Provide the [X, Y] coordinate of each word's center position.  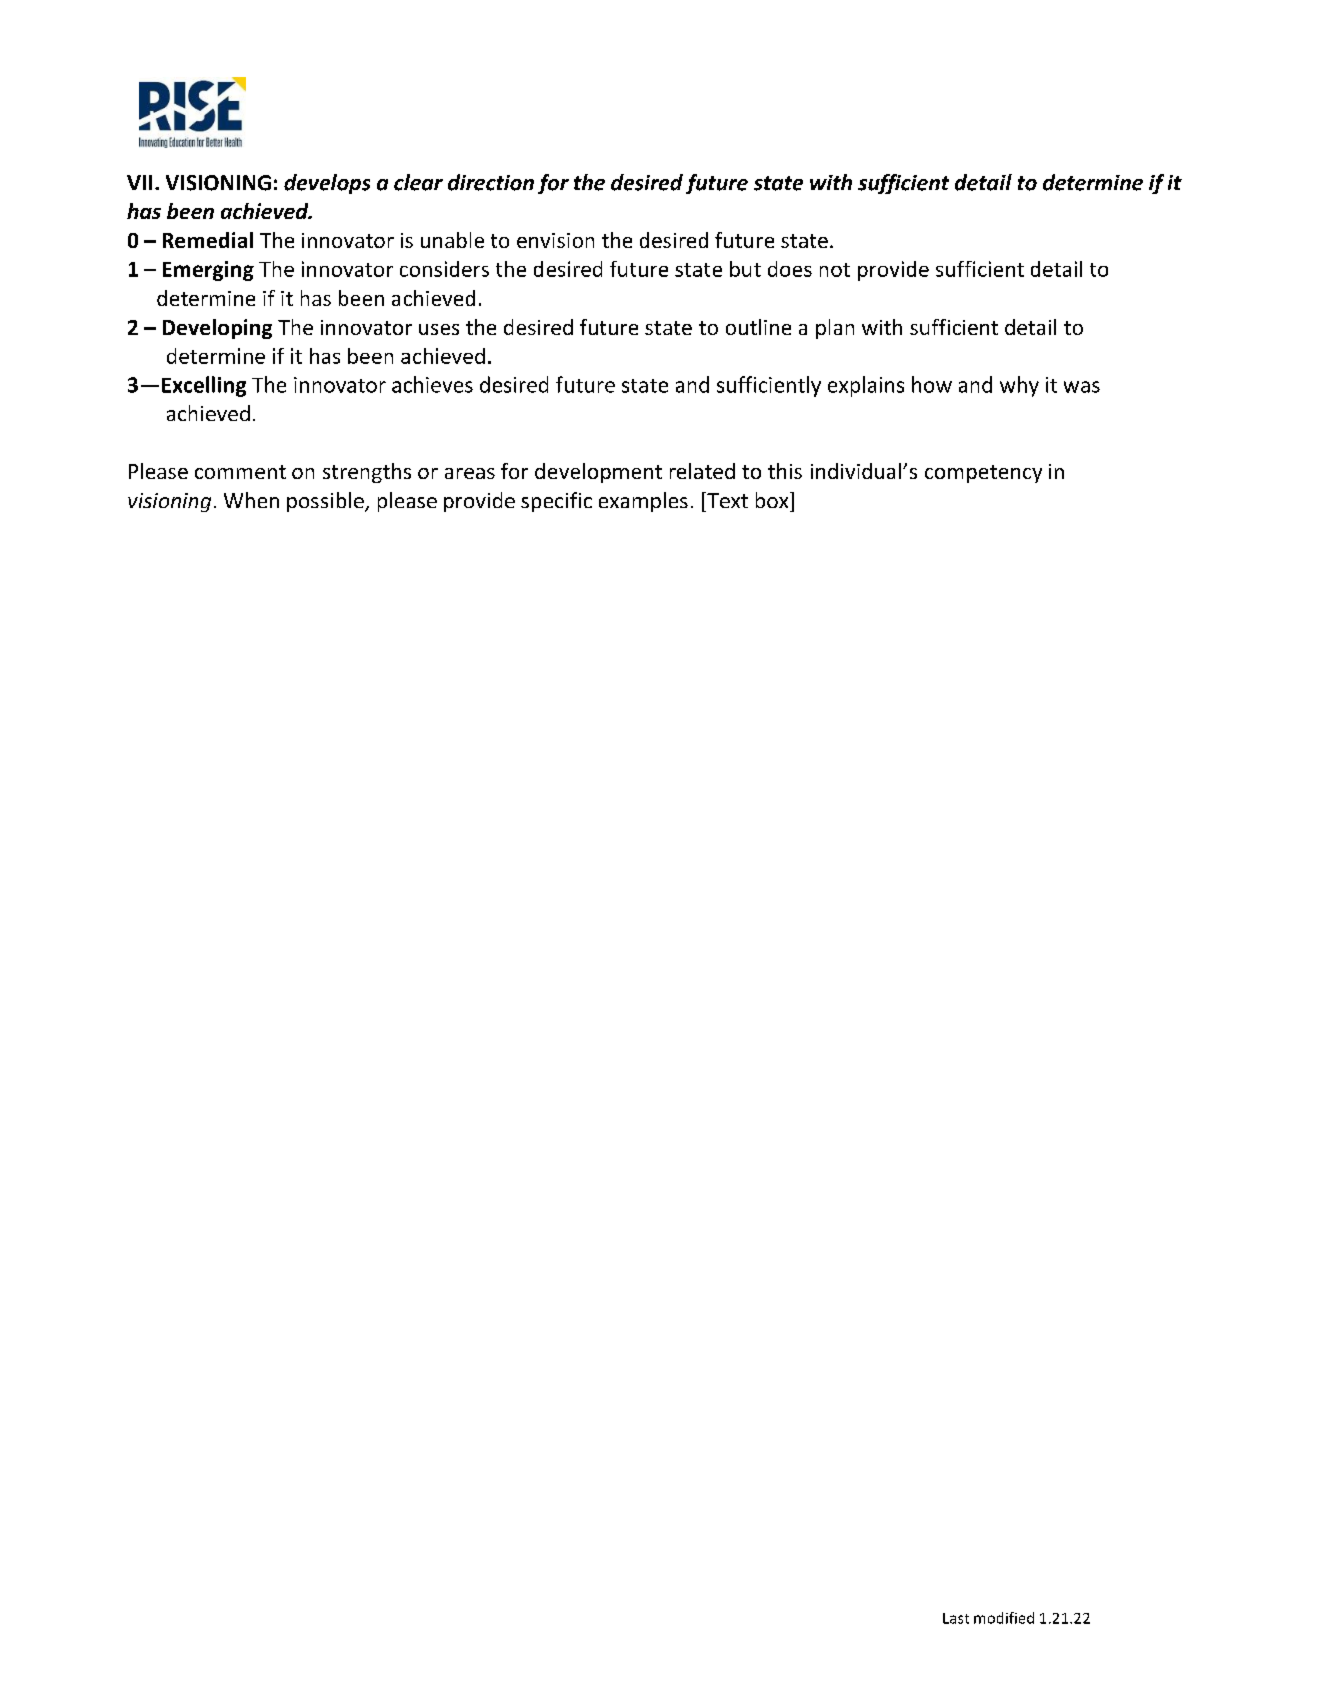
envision [555, 240]
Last [956, 1618]
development [598, 473]
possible [326, 502]
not [835, 270]
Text [726, 500]
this [785, 471]
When [251, 500]
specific [556, 502]
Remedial [208, 240]
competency [983, 474]
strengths [367, 473]
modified [1004, 1618]
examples [643, 502]
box [773, 500]
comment [240, 472]
